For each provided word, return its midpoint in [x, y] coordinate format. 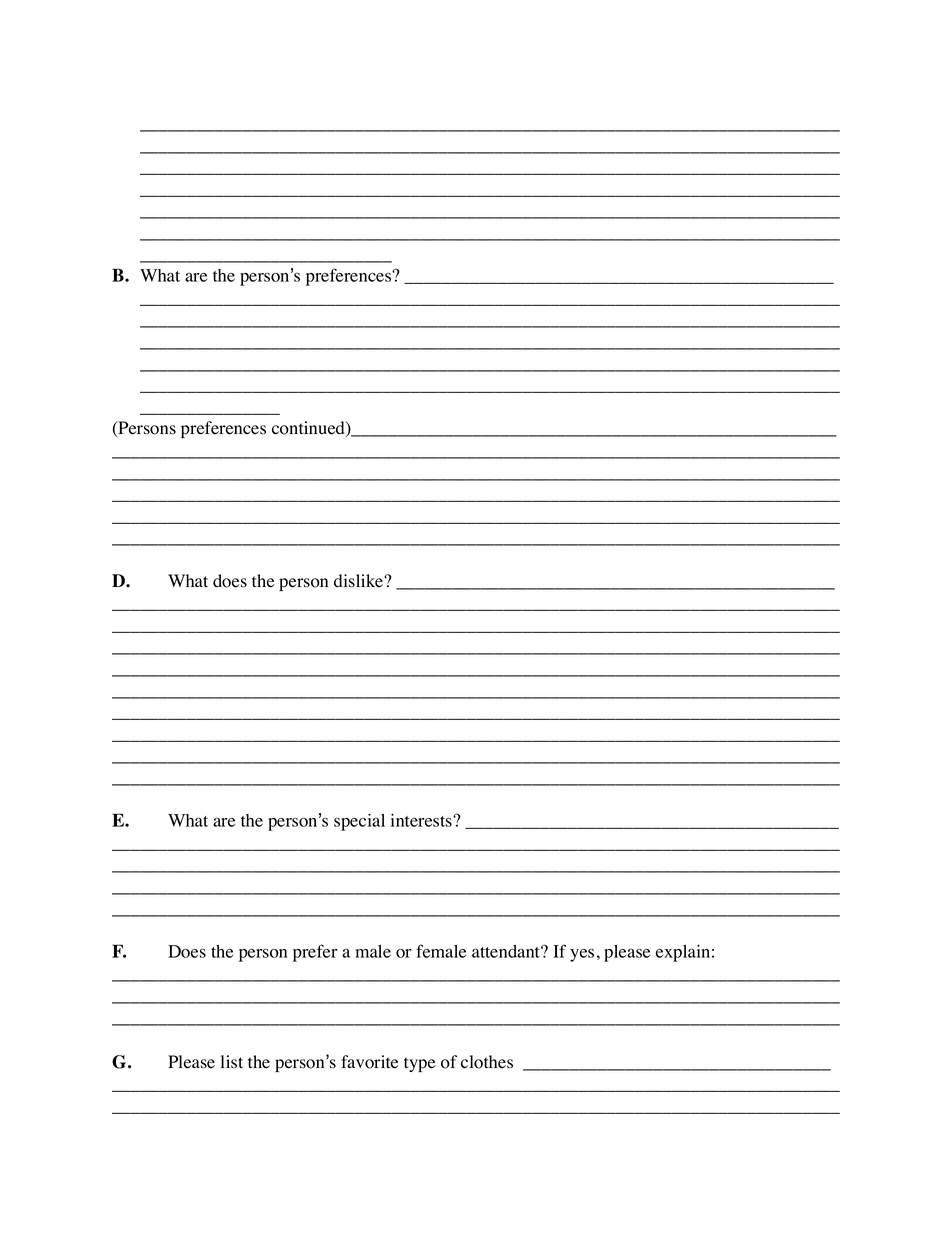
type [420, 1064]
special [359, 822]
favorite [370, 1062]
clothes [487, 1062]
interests [422, 820]
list [232, 1062]
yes [582, 955]
